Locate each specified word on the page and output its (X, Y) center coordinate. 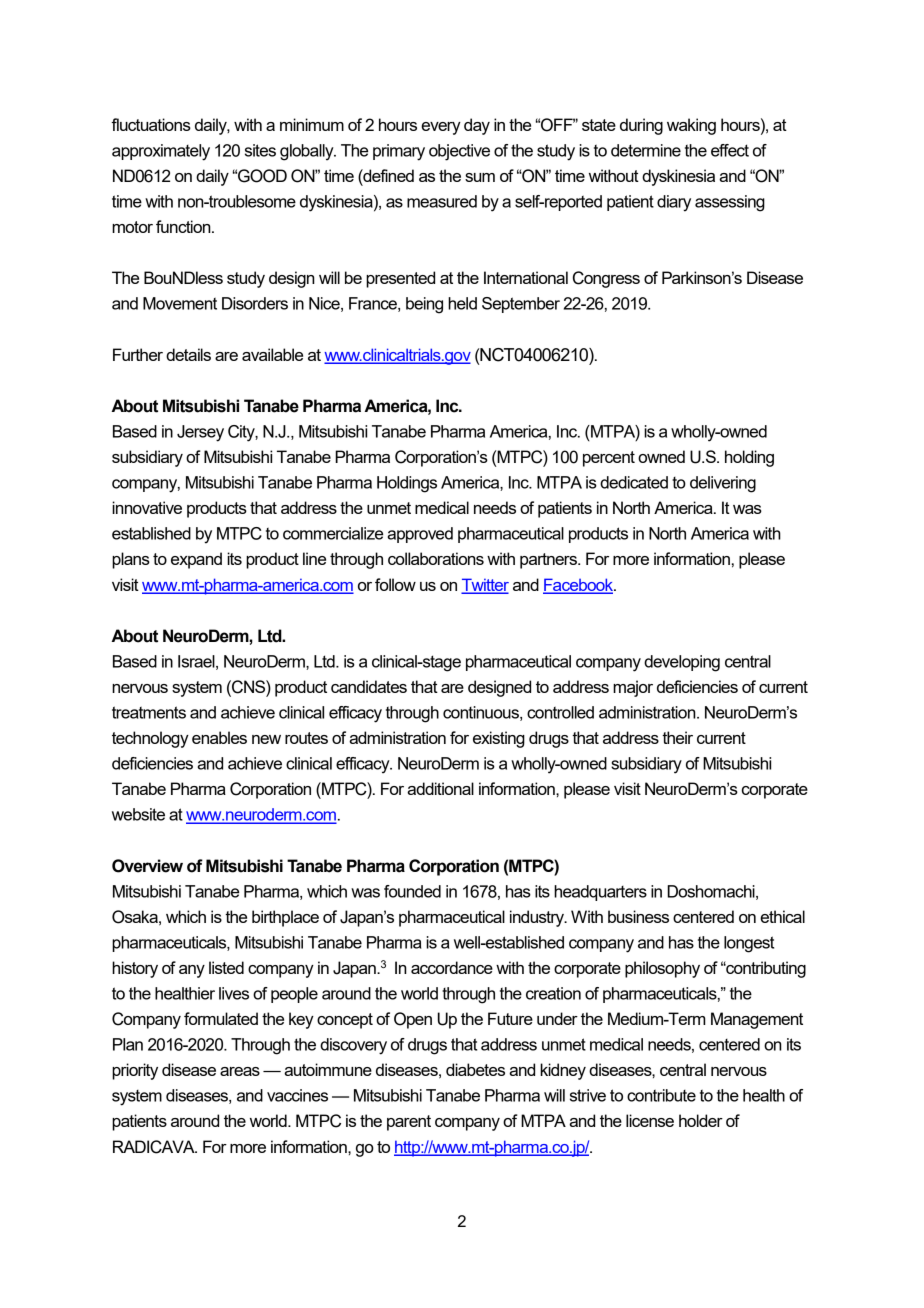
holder (701, 1120)
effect (730, 150)
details (188, 354)
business (638, 916)
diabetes (475, 1069)
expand (196, 560)
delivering (723, 484)
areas (240, 1071)
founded (412, 891)
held (462, 303)
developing (682, 663)
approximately (161, 152)
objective (459, 152)
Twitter (485, 585)
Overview (147, 866)
